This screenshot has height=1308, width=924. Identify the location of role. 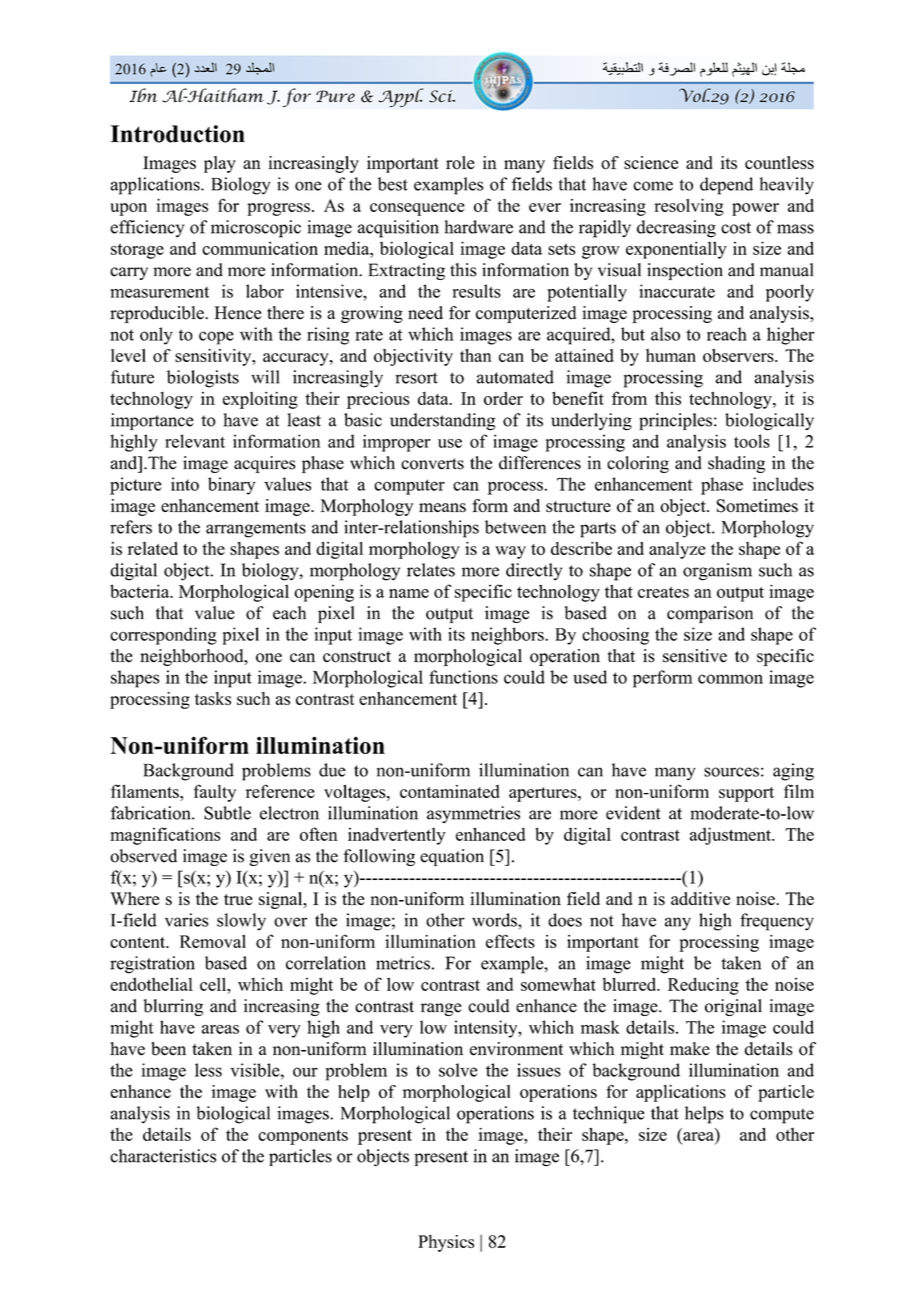
(460, 163).
